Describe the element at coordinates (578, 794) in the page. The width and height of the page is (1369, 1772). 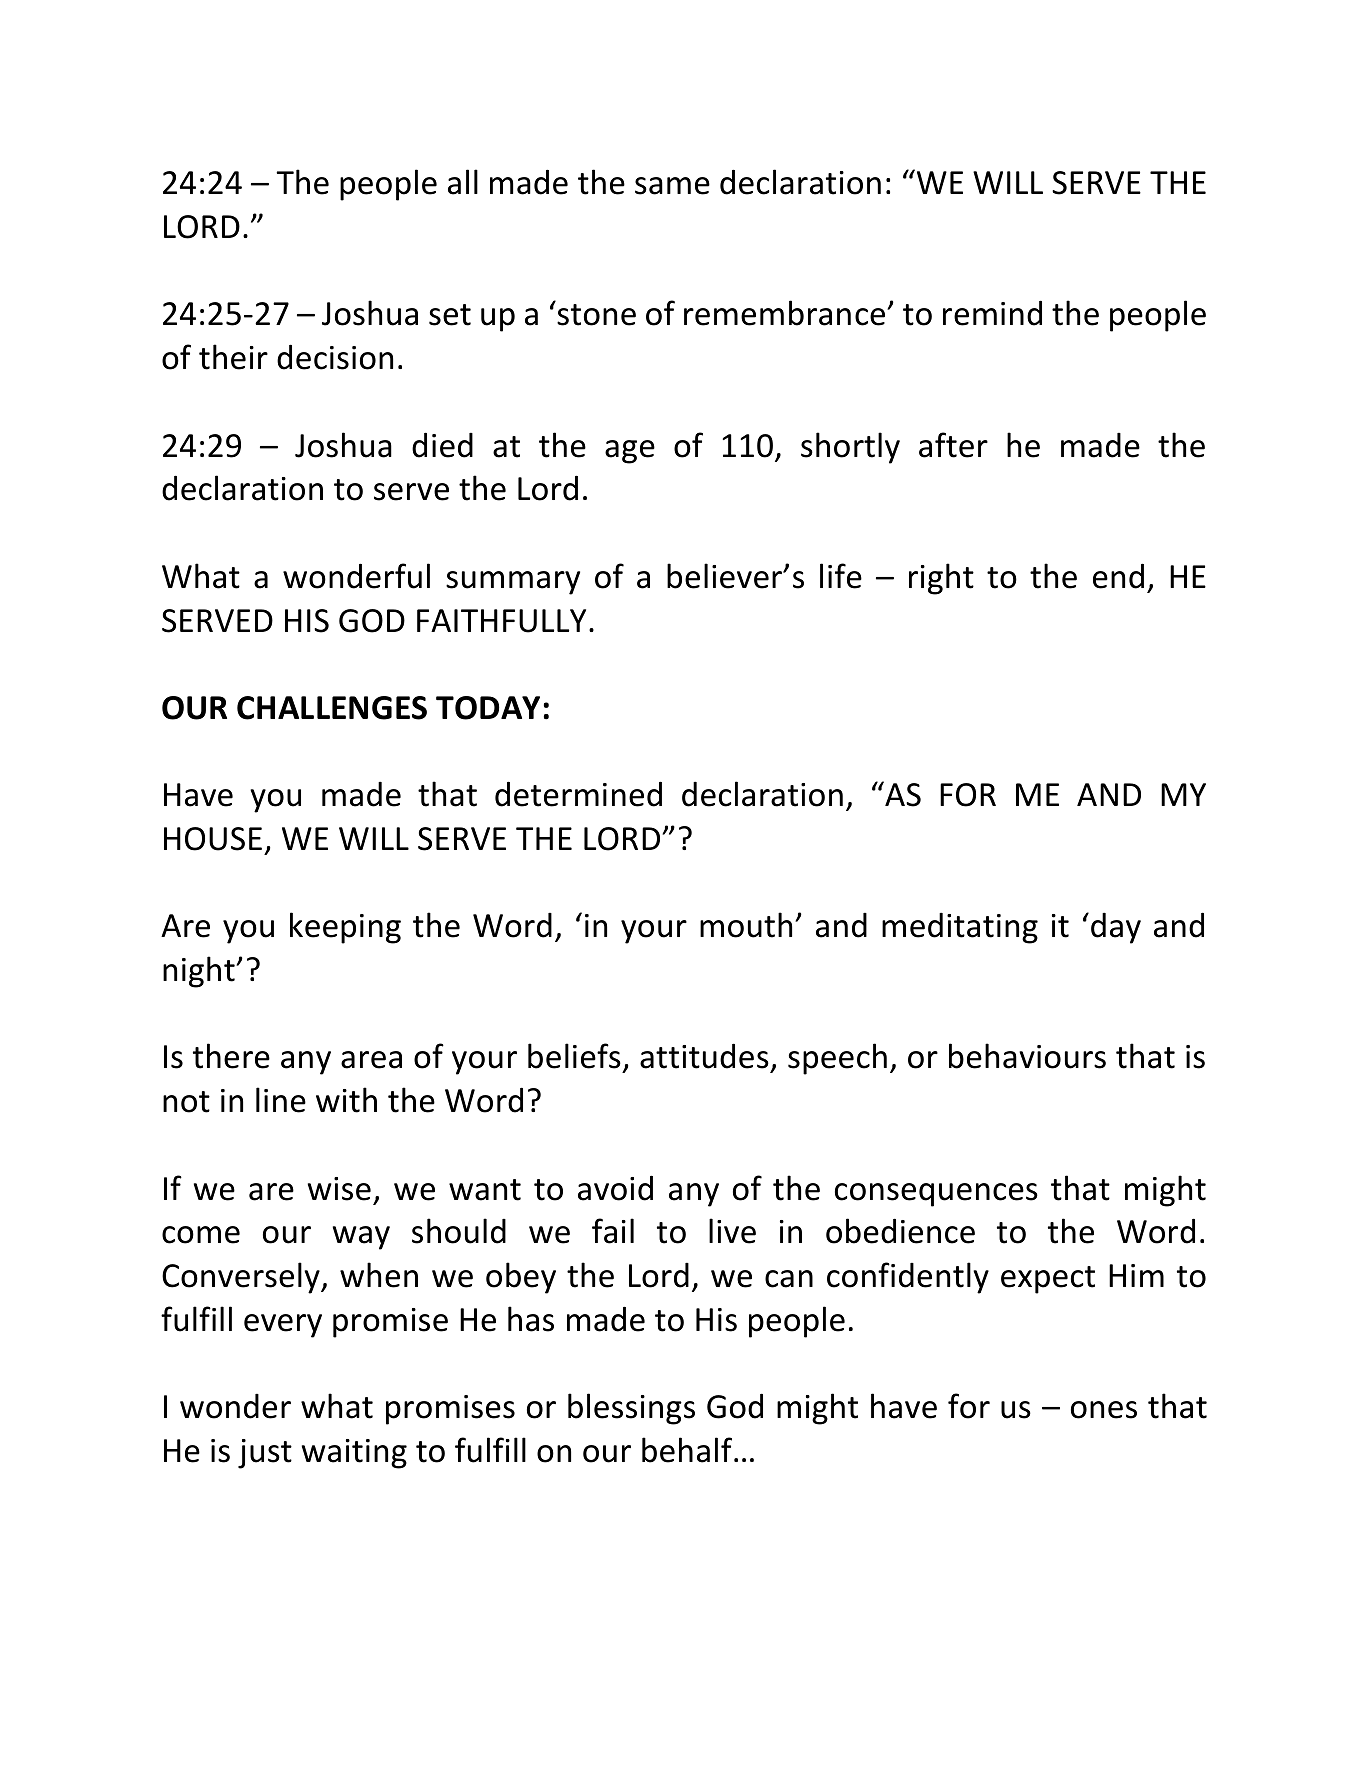
I see `determined` at that location.
